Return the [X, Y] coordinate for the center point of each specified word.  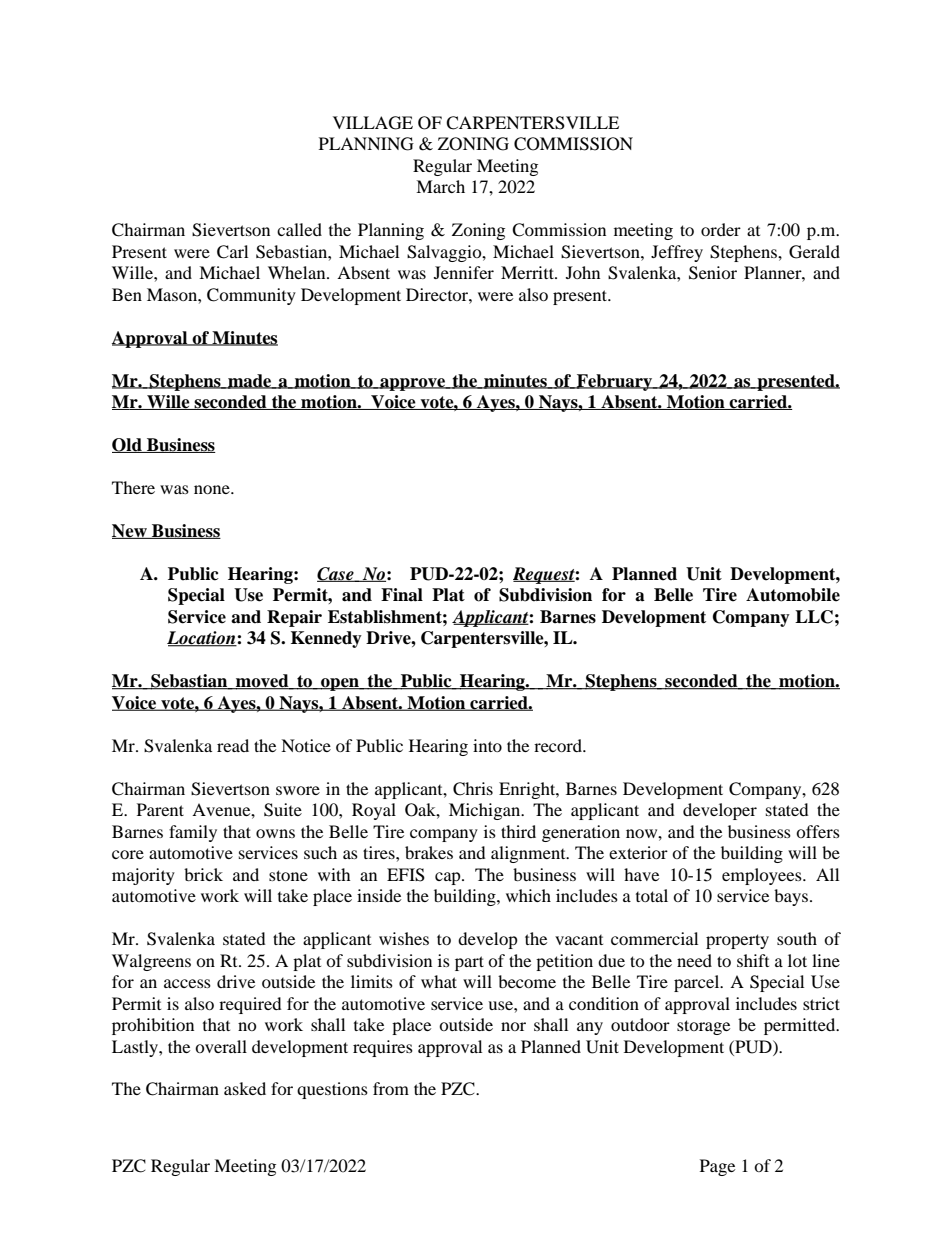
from [391, 1088]
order [721, 229]
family [193, 833]
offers [818, 831]
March [440, 186]
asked [245, 1088]
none [213, 489]
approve [413, 384]
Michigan [486, 811]
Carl [232, 252]
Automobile [793, 595]
